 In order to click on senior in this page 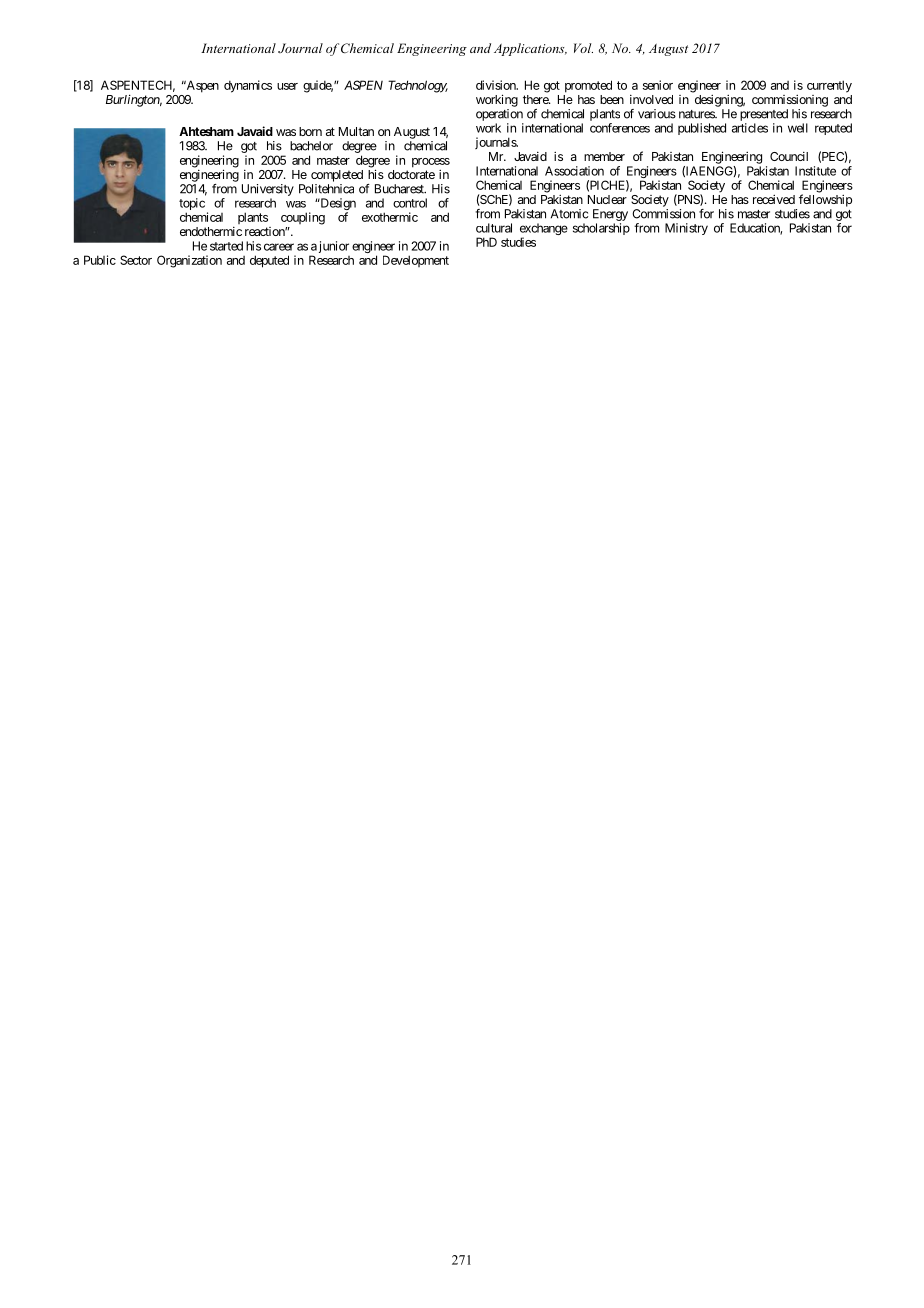, I will do `click(658, 85)`.
